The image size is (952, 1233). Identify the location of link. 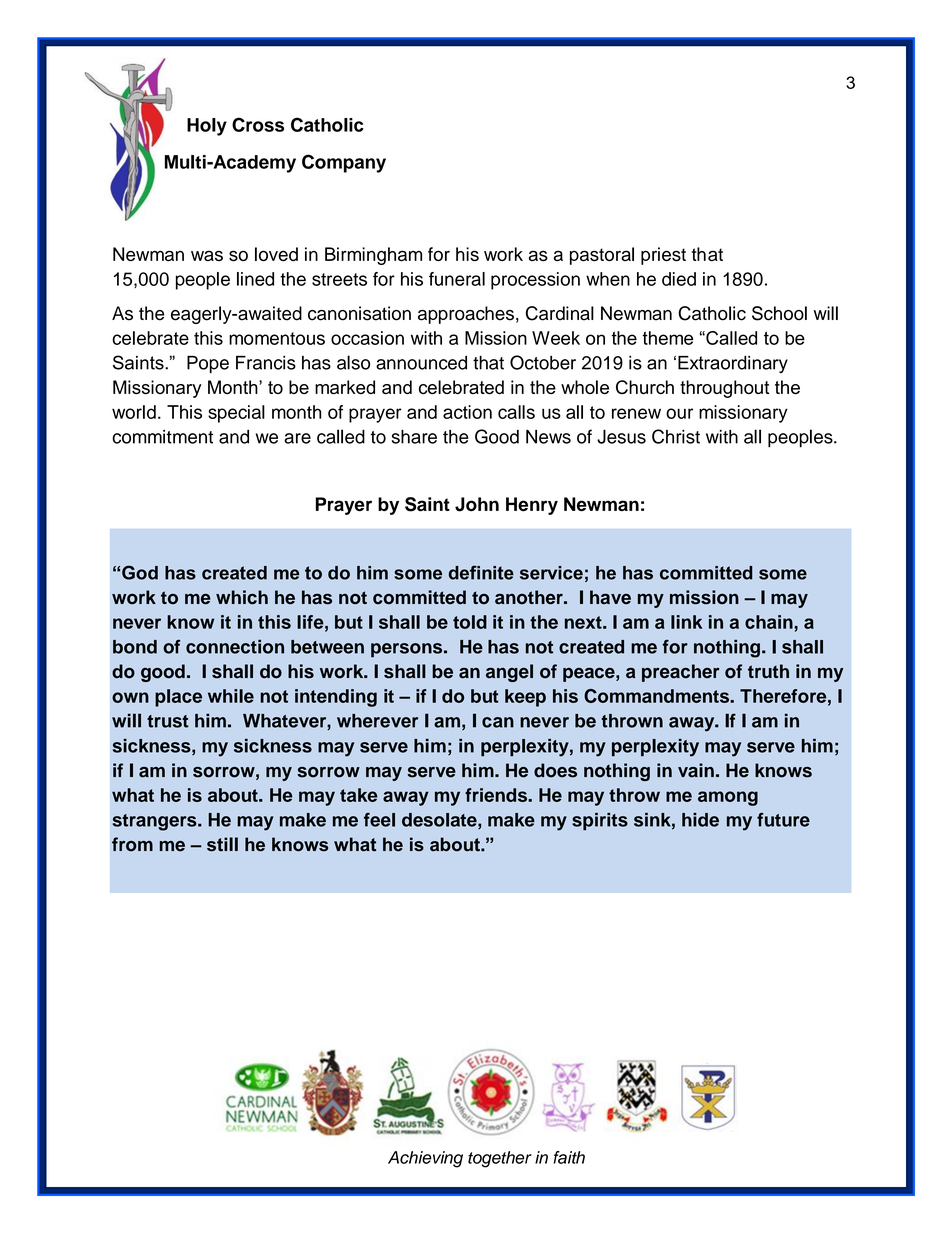
(686, 622).
